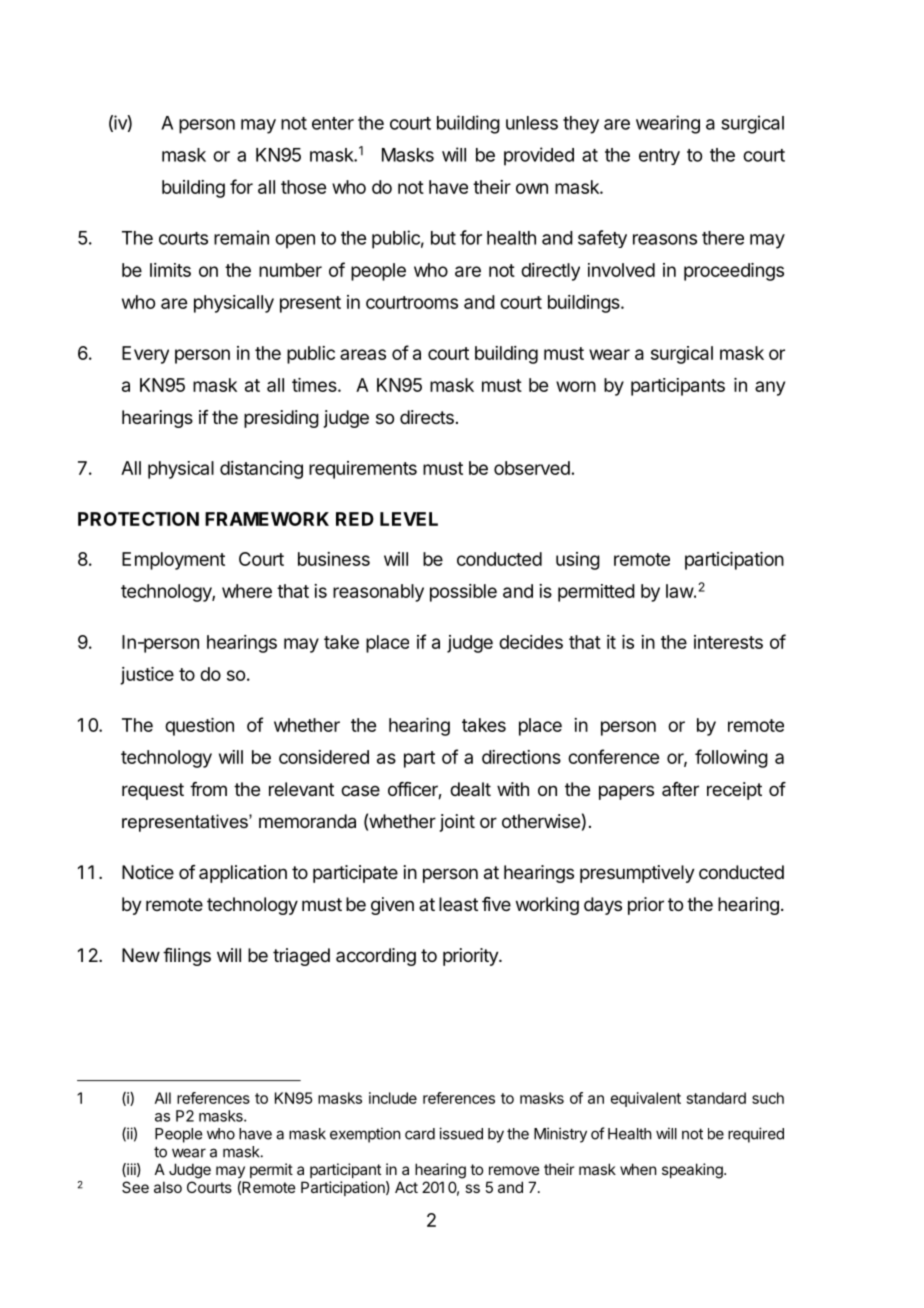 This document has height=1308, width=924. I want to click on joint, so click(457, 823).
